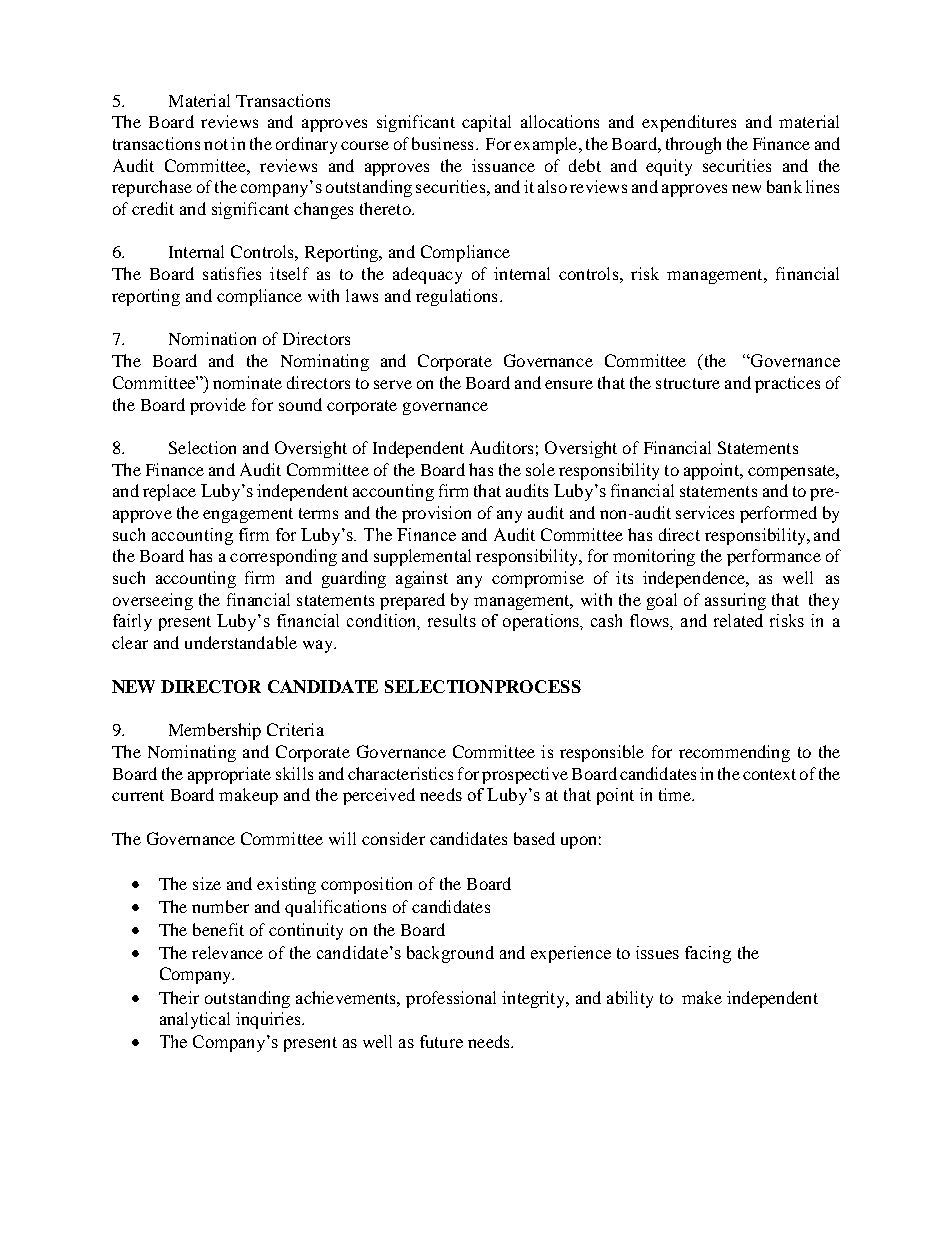 The width and height of the page is (952, 1233). I want to click on not, so click(216, 144).
